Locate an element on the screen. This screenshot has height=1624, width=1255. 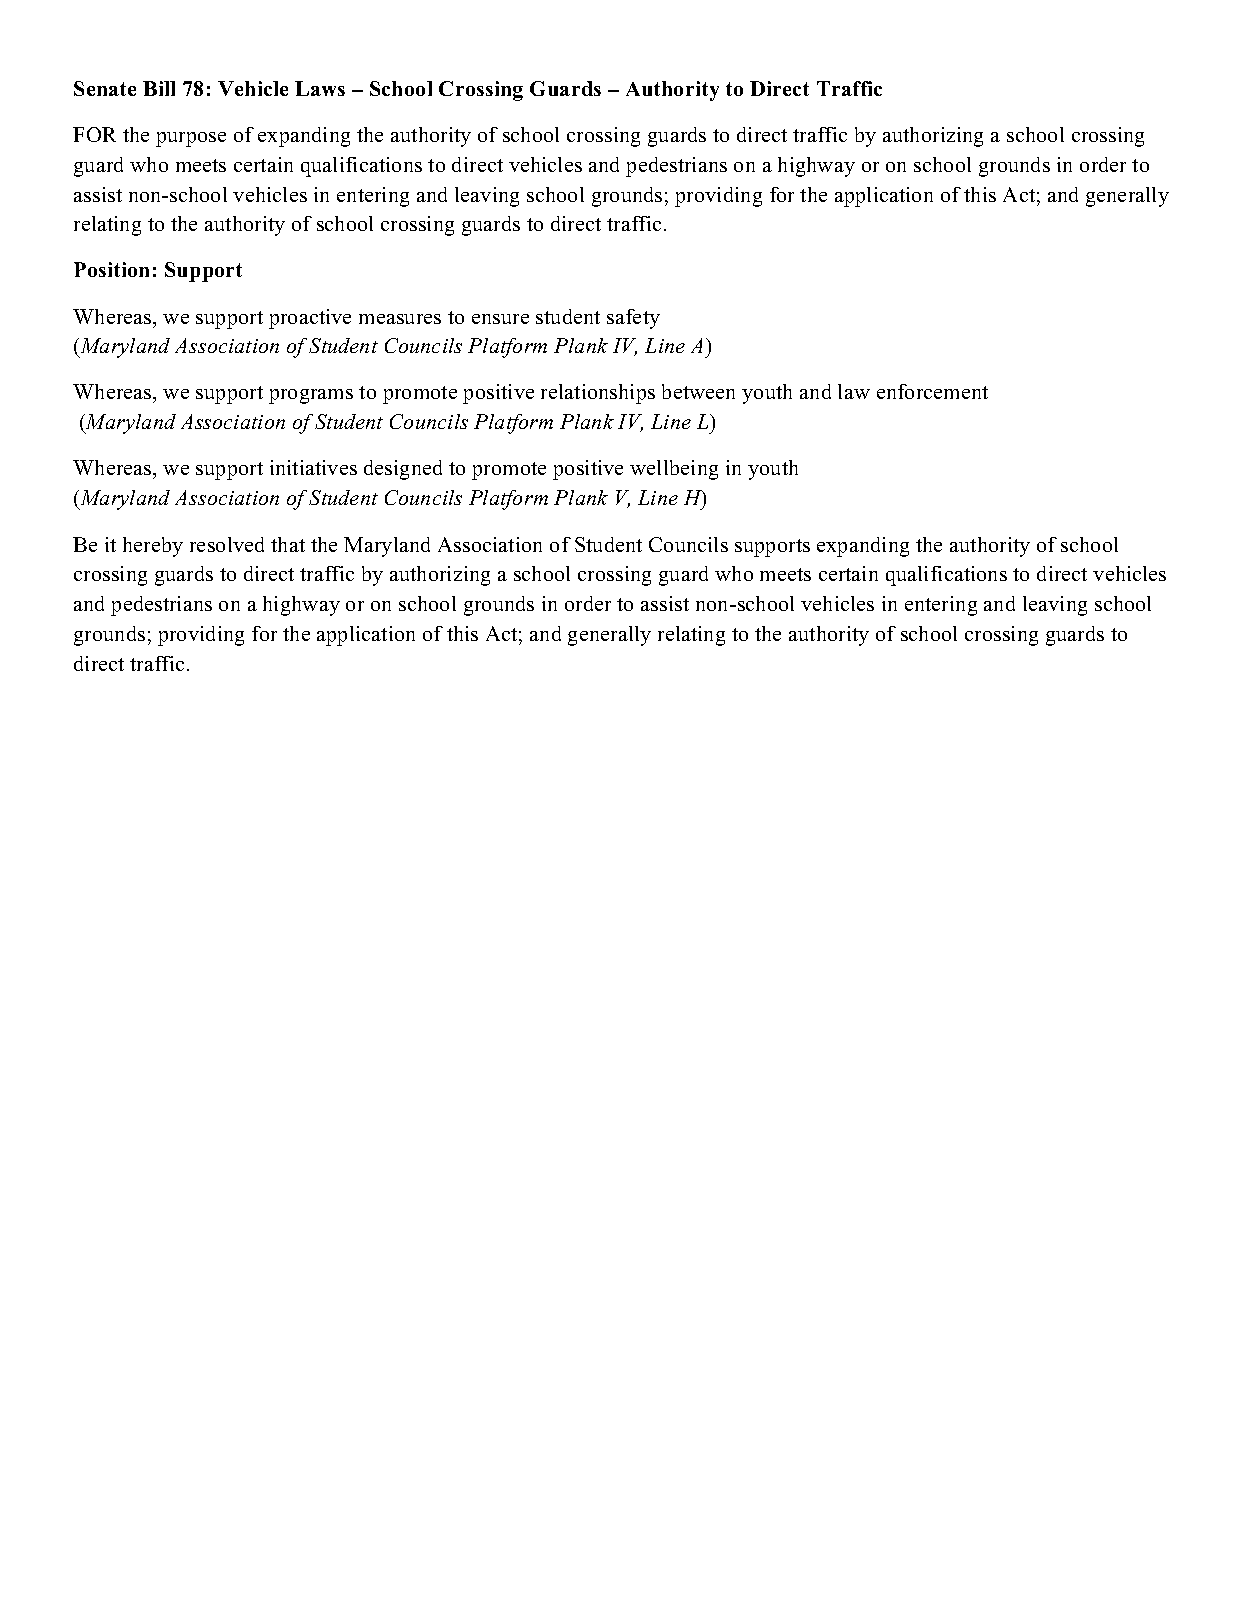
safety is located at coordinates (633, 319).
